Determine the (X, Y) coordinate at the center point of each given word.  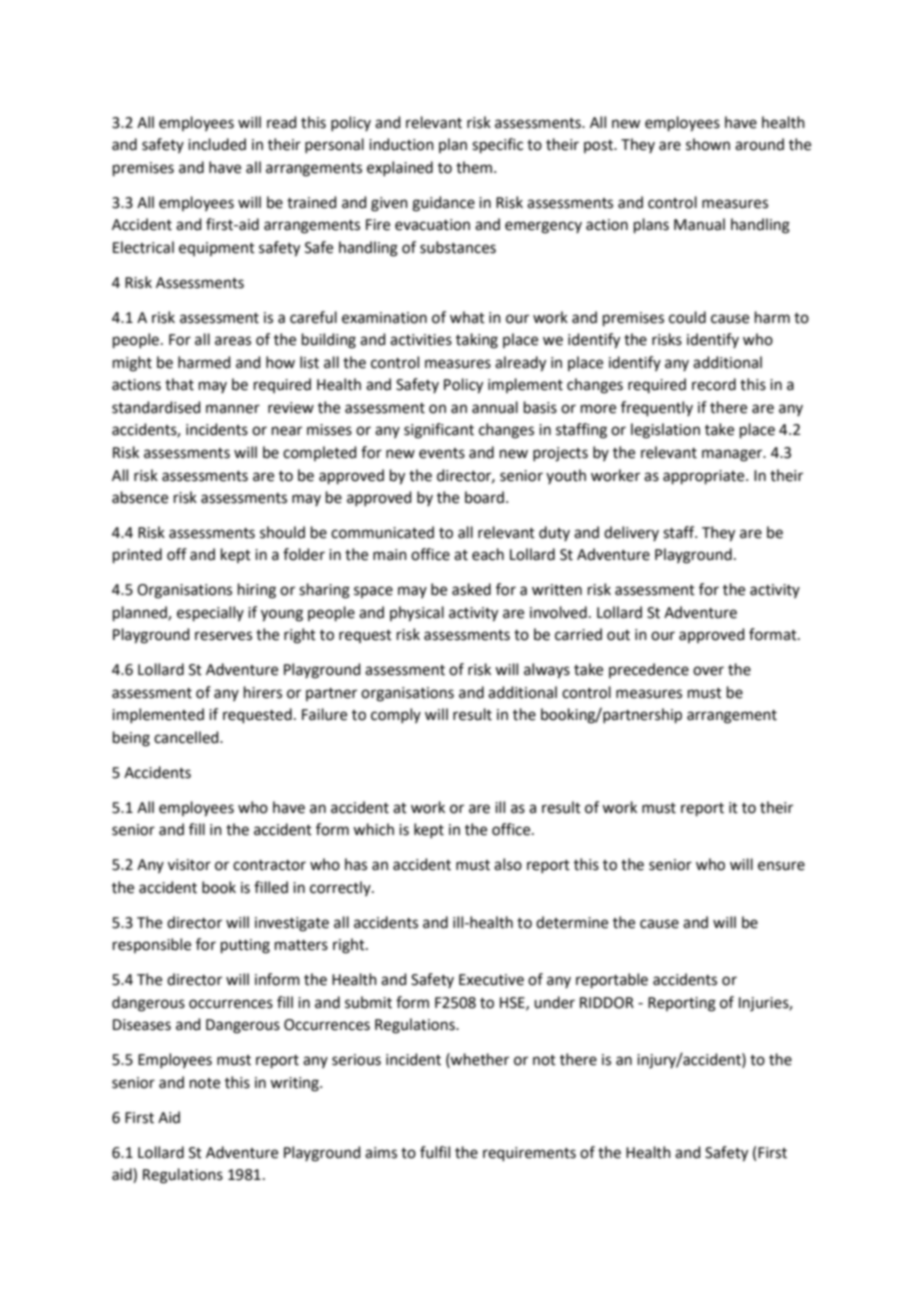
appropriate (705, 477)
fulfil (435, 1152)
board (484, 497)
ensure (781, 866)
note (205, 1083)
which (373, 829)
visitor (189, 865)
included (217, 144)
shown (708, 144)
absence (140, 497)
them (474, 167)
